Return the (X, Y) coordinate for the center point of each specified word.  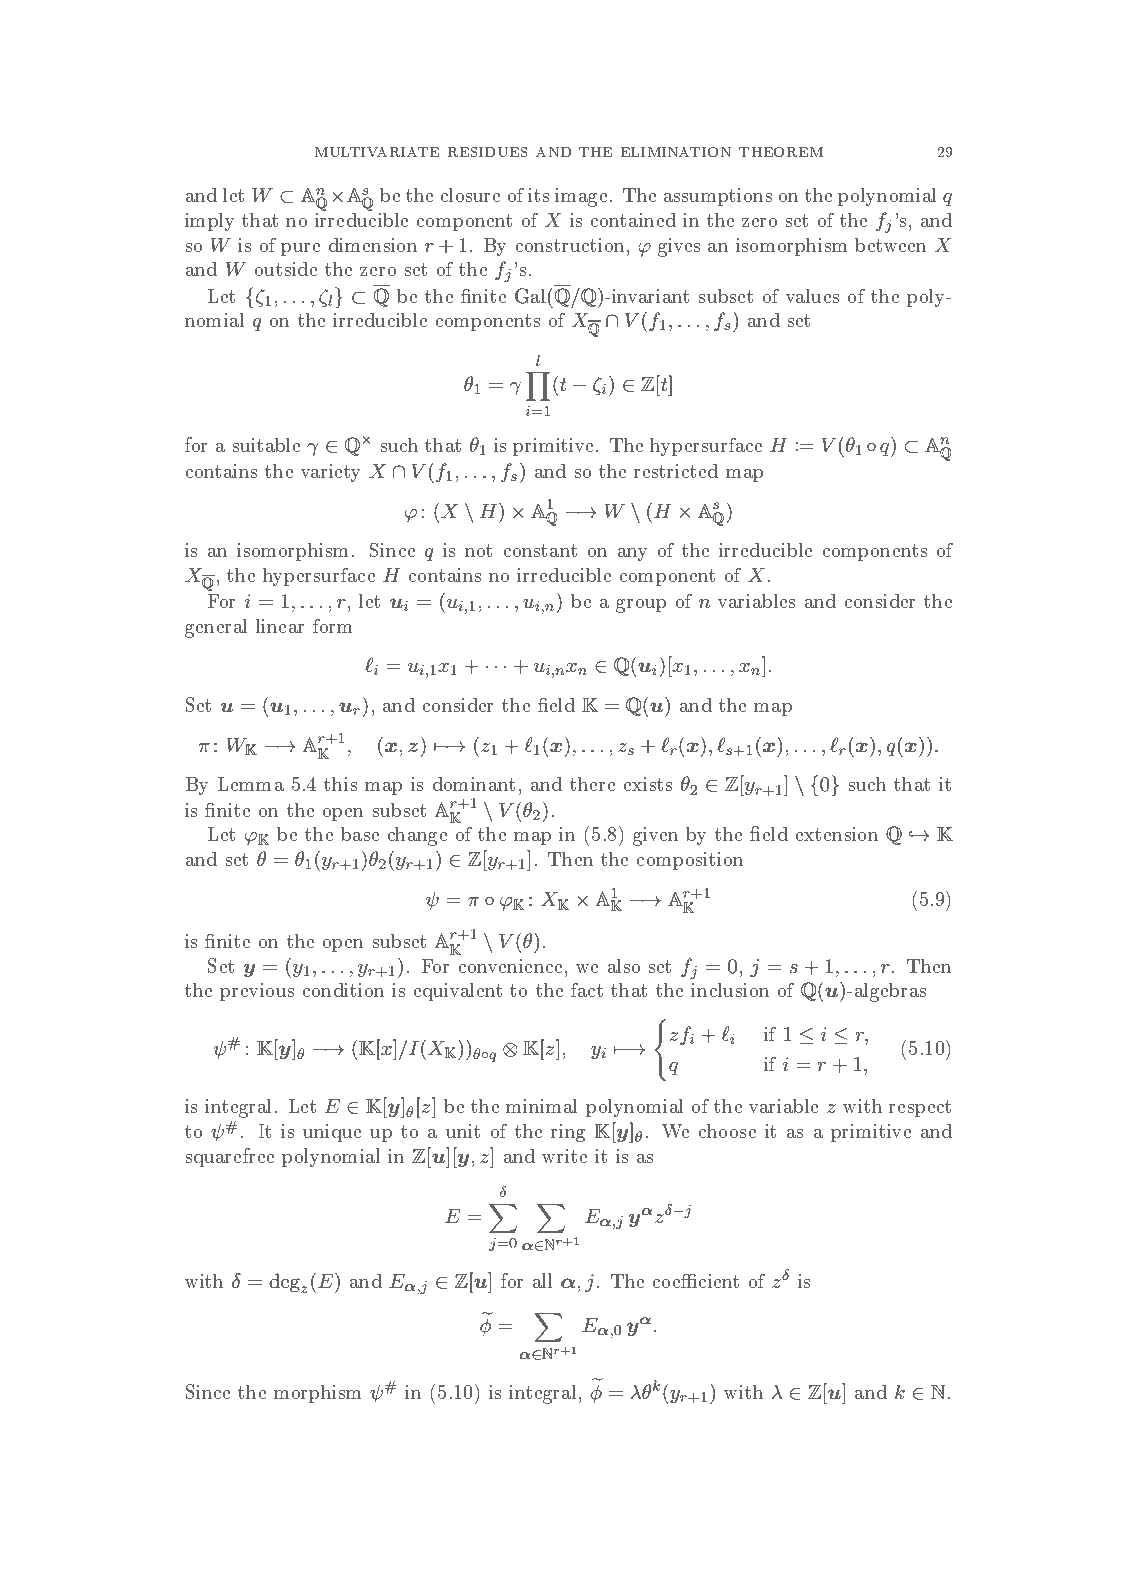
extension (837, 834)
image (581, 197)
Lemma (251, 784)
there (592, 784)
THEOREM (781, 152)
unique (332, 1133)
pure (300, 249)
